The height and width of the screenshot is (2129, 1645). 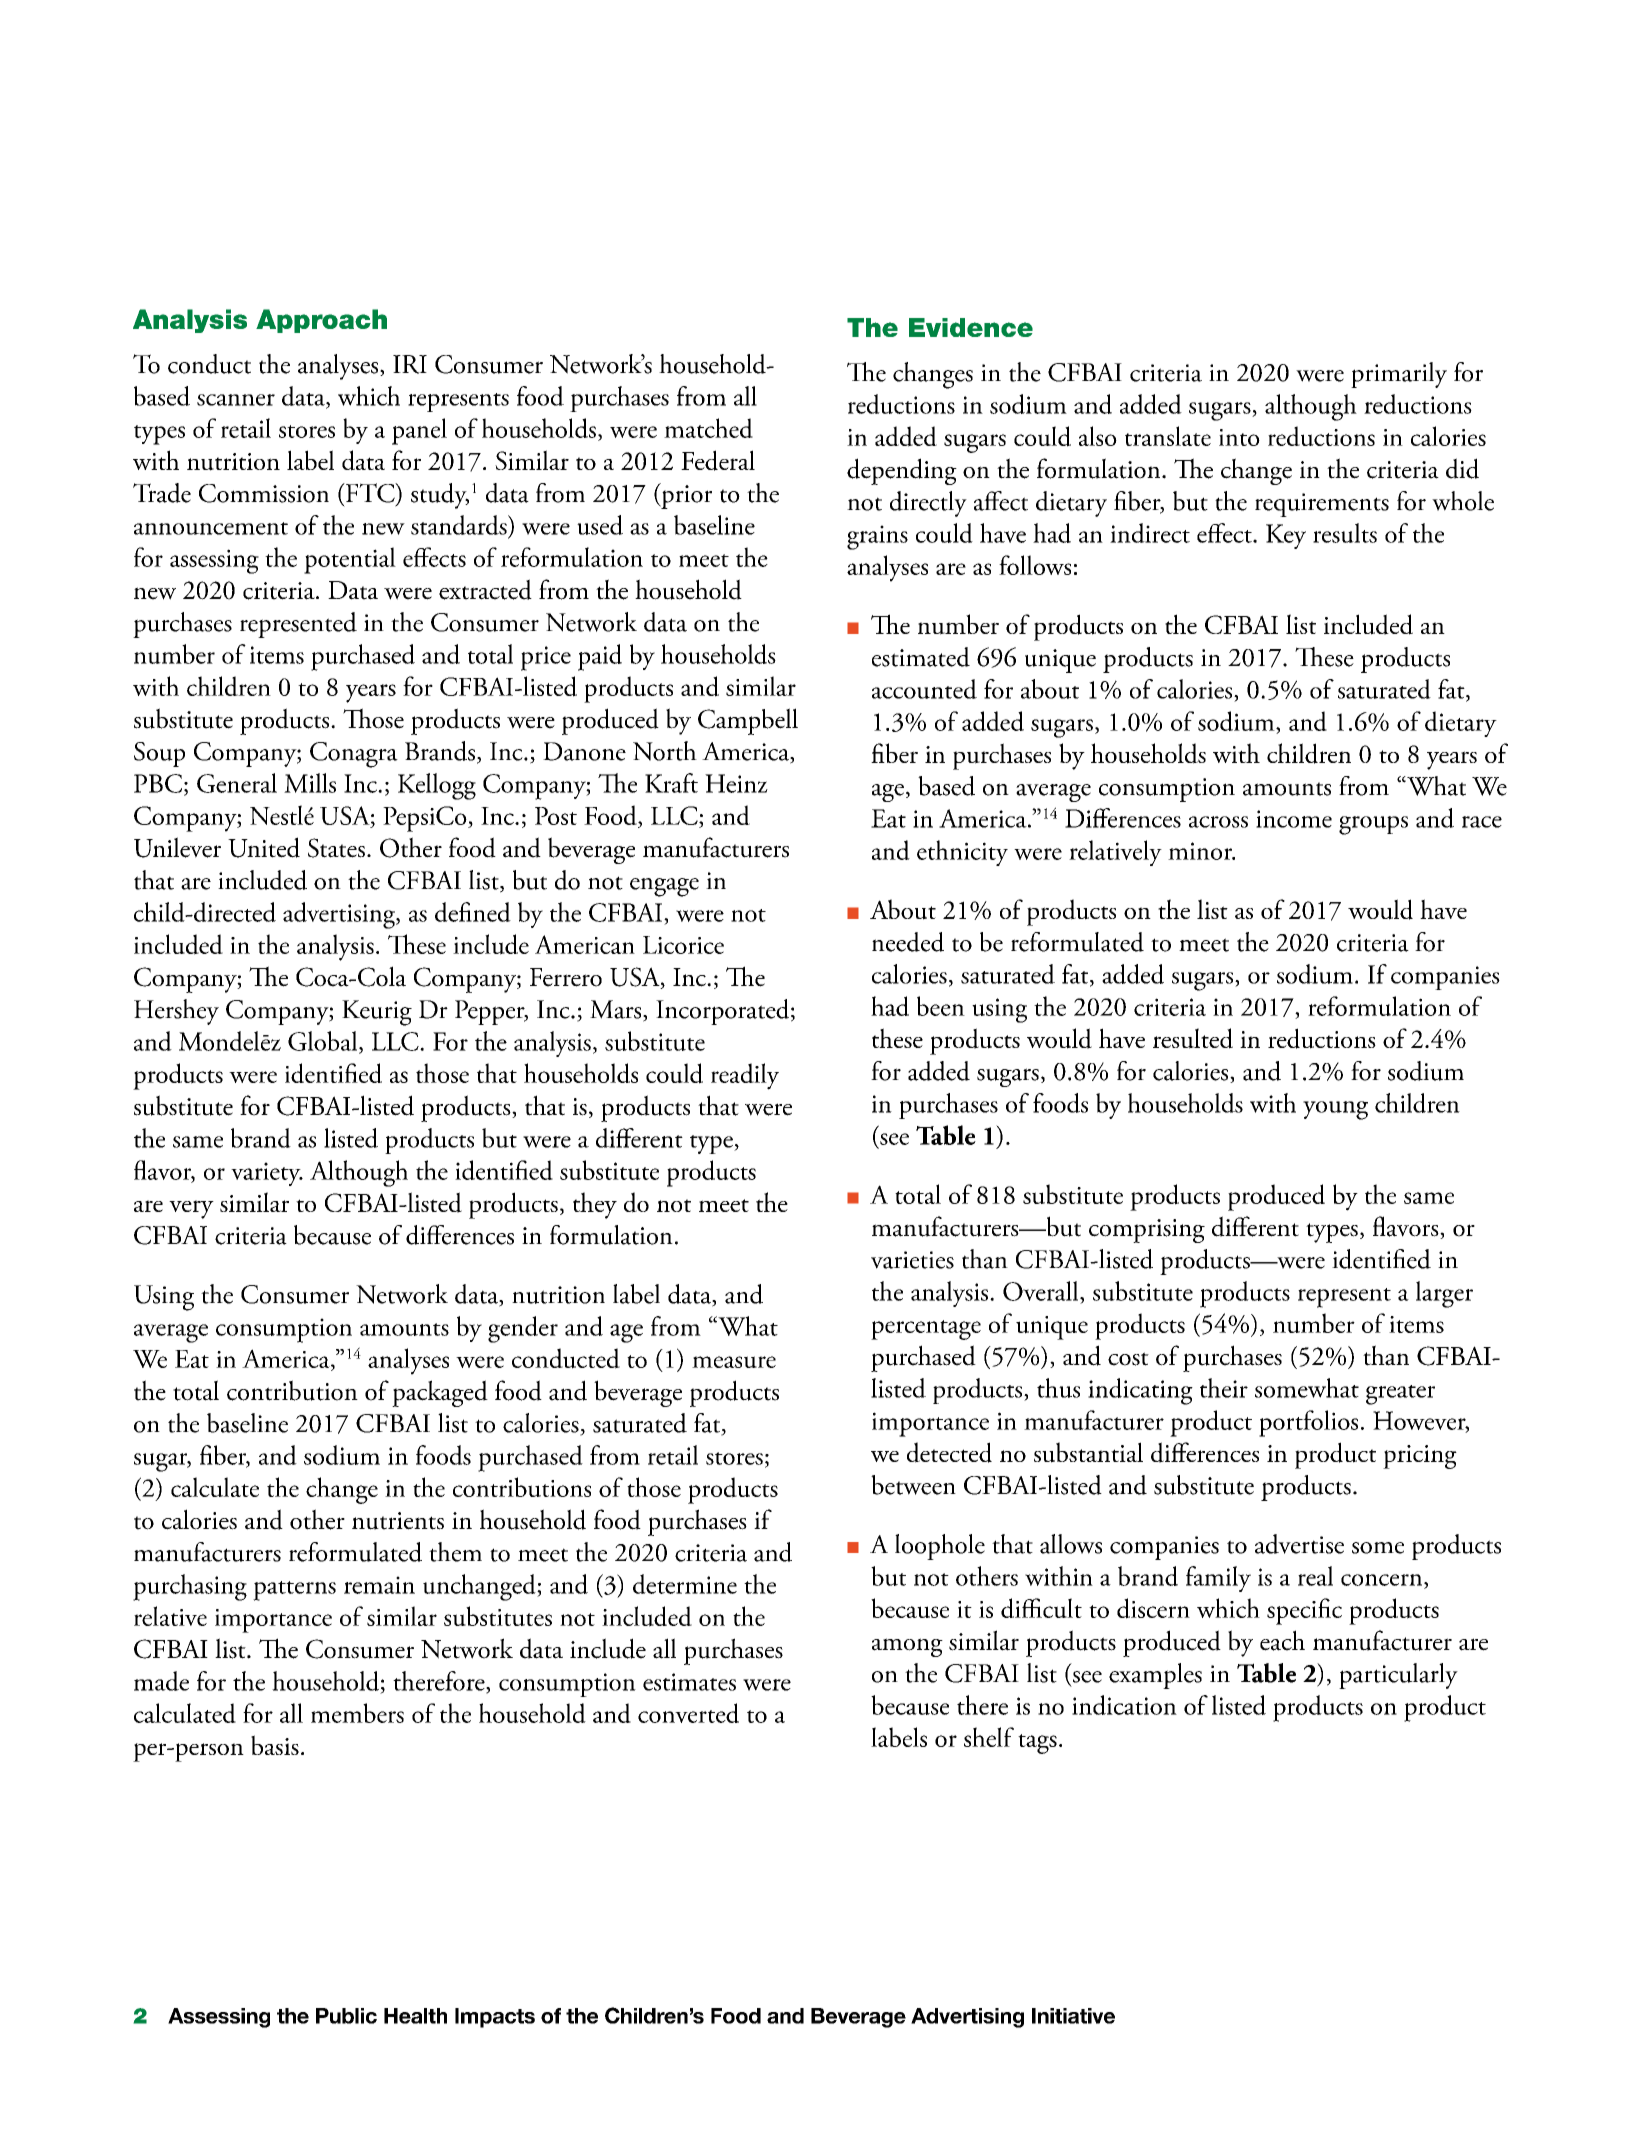 I want to click on Initiative, so click(x=1073, y=2016).
